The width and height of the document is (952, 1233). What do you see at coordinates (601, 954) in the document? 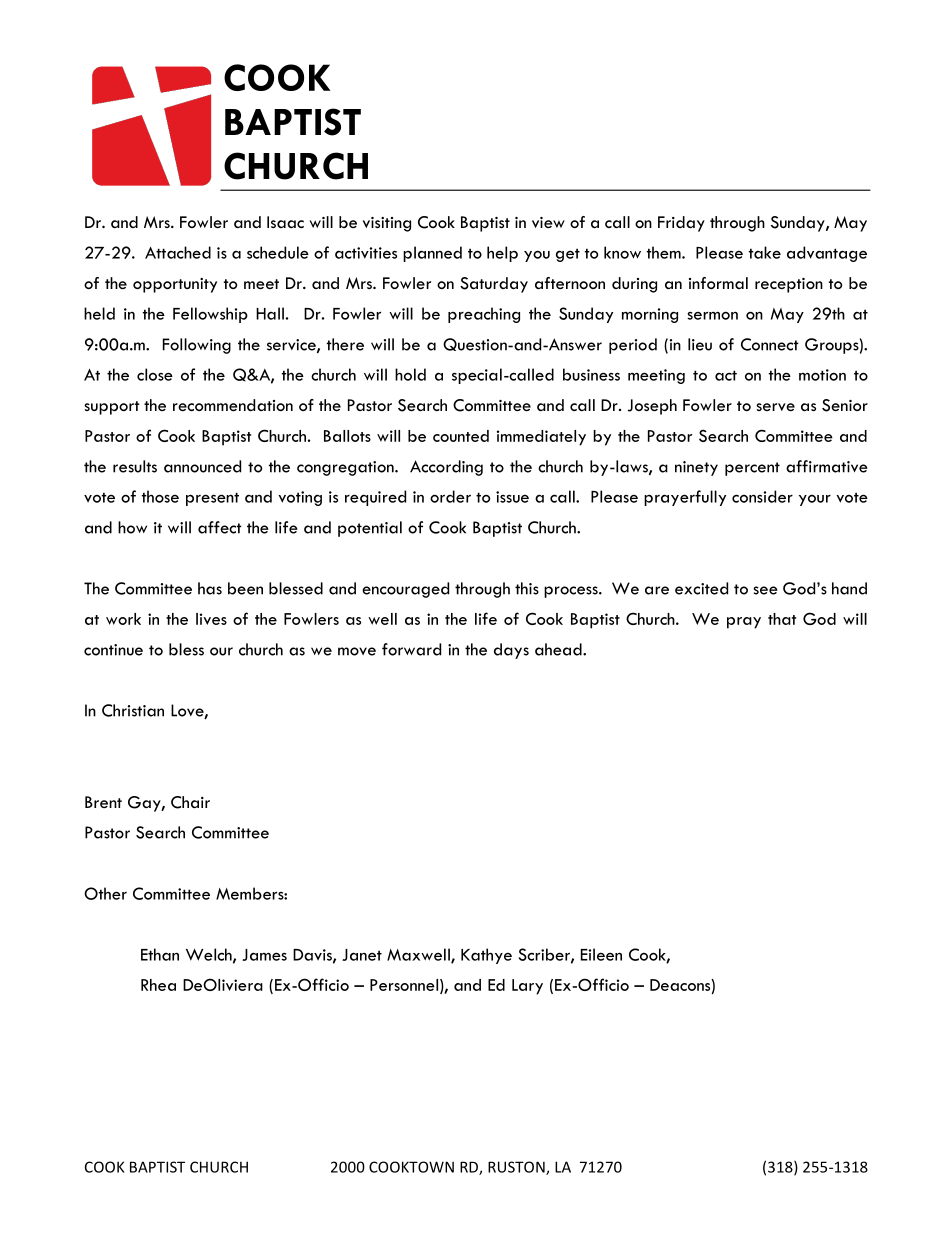
I see `Eileen` at bounding box center [601, 954].
